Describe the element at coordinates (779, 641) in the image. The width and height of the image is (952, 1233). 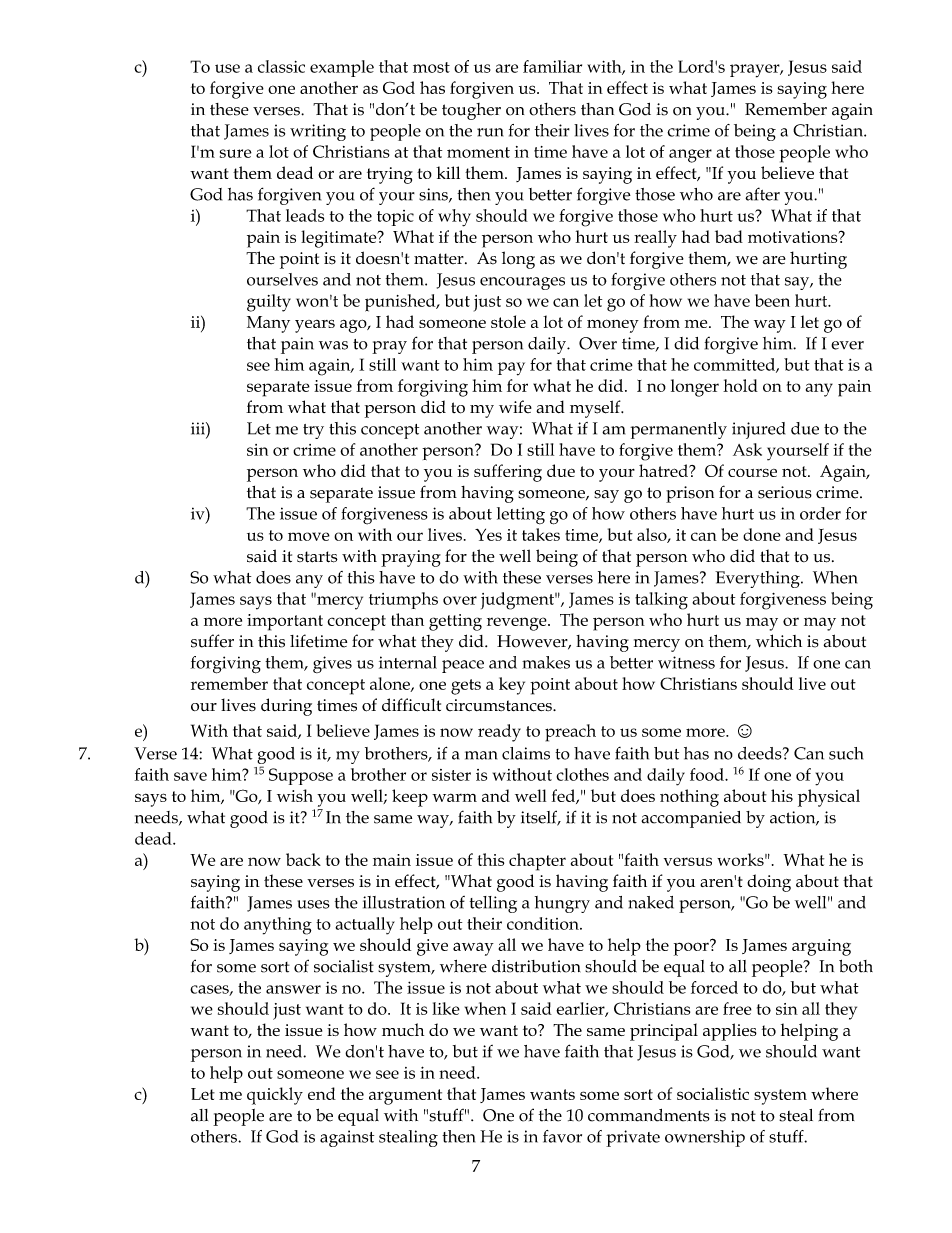
I see `which` at that location.
